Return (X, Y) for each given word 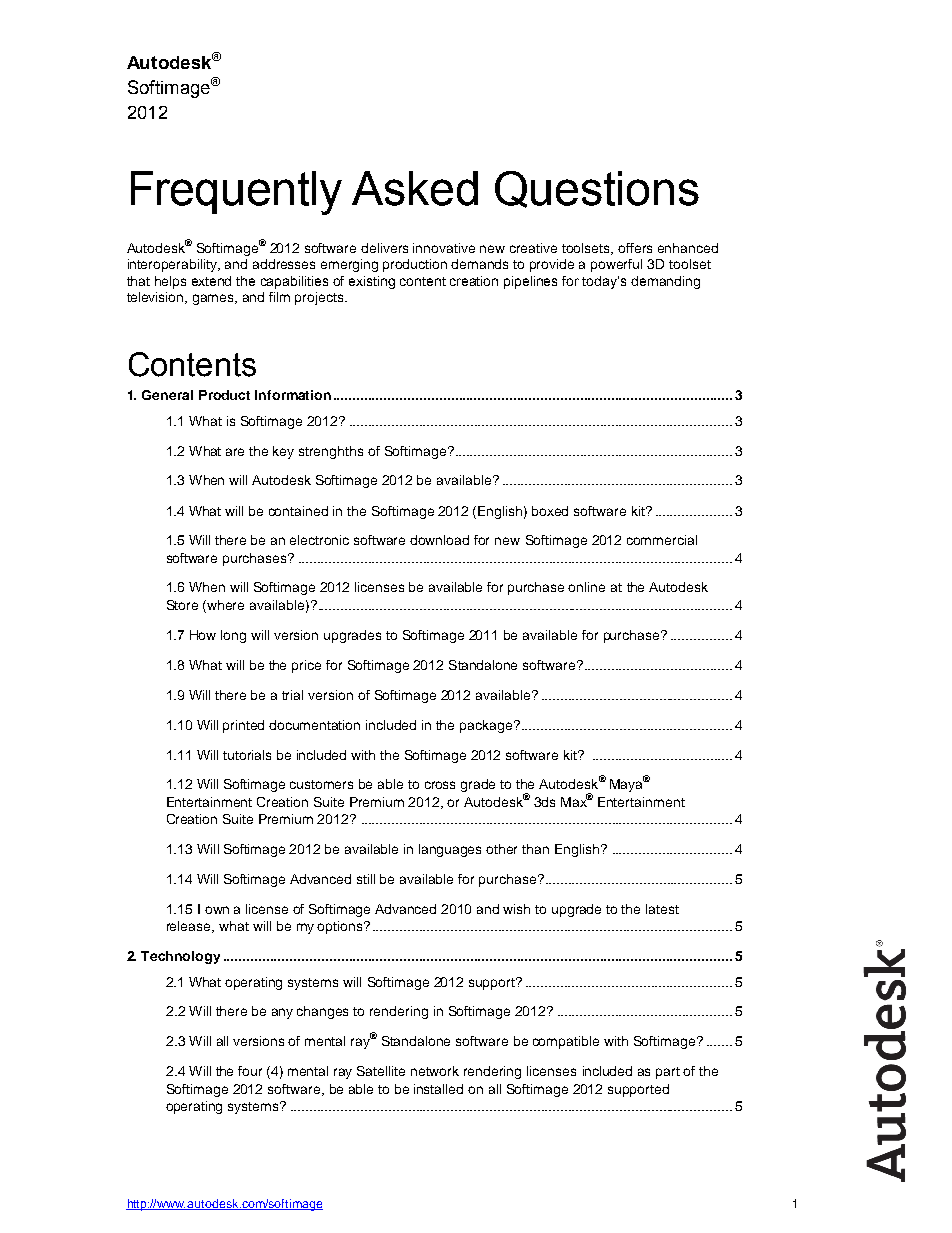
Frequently (236, 193)
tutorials (247, 755)
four (250, 1071)
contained (298, 511)
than (535, 849)
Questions (597, 189)
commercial (662, 540)
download (439, 540)
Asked (415, 188)
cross (440, 785)
